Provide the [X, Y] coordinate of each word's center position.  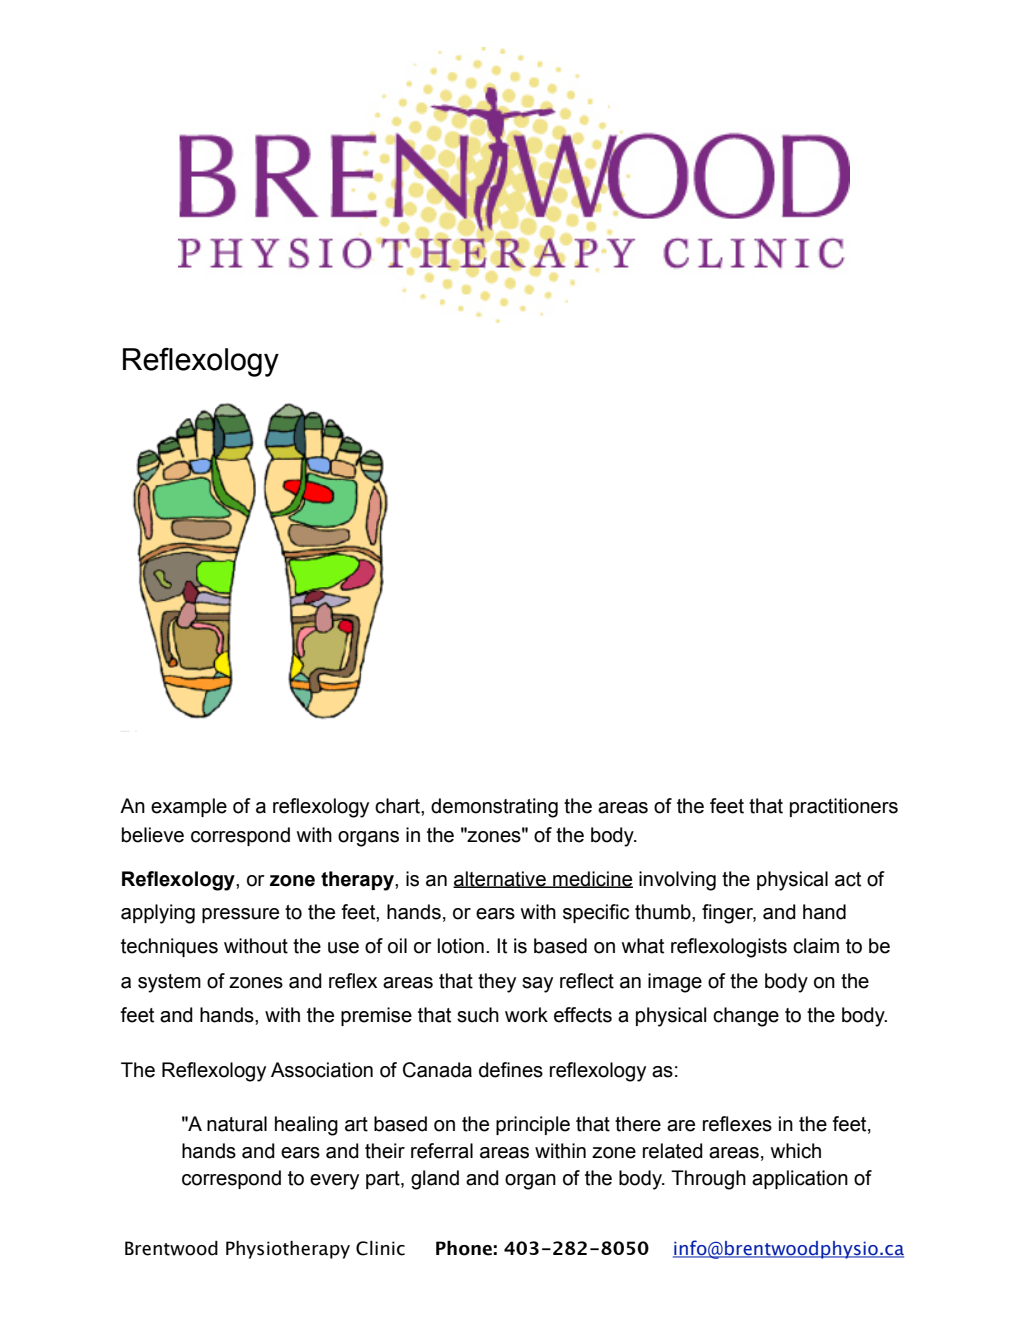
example [189, 807]
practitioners [844, 807]
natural [237, 1124]
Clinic [380, 1248]
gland [435, 1180]
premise [376, 1016]
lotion [461, 946]
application [800, 1179]
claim [816, 946]
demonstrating [494, 808]
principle [533, 1125]
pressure [240, 915]
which [796, 1151]
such [478, 1015]
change [746, 1017]
